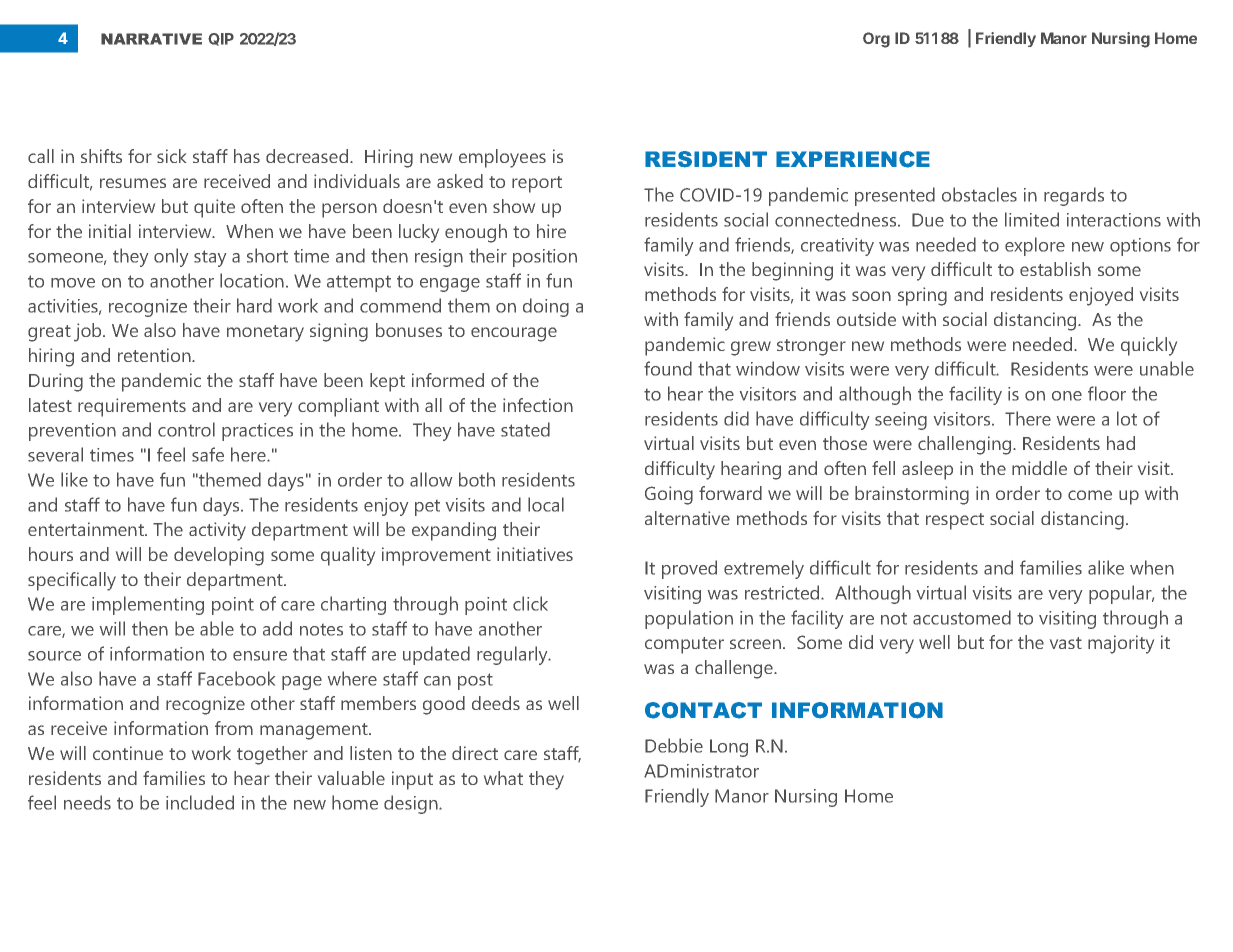  What do you see at coordinates (503, 778) in the image?
I see `what` at bounding box center [503, 778].
